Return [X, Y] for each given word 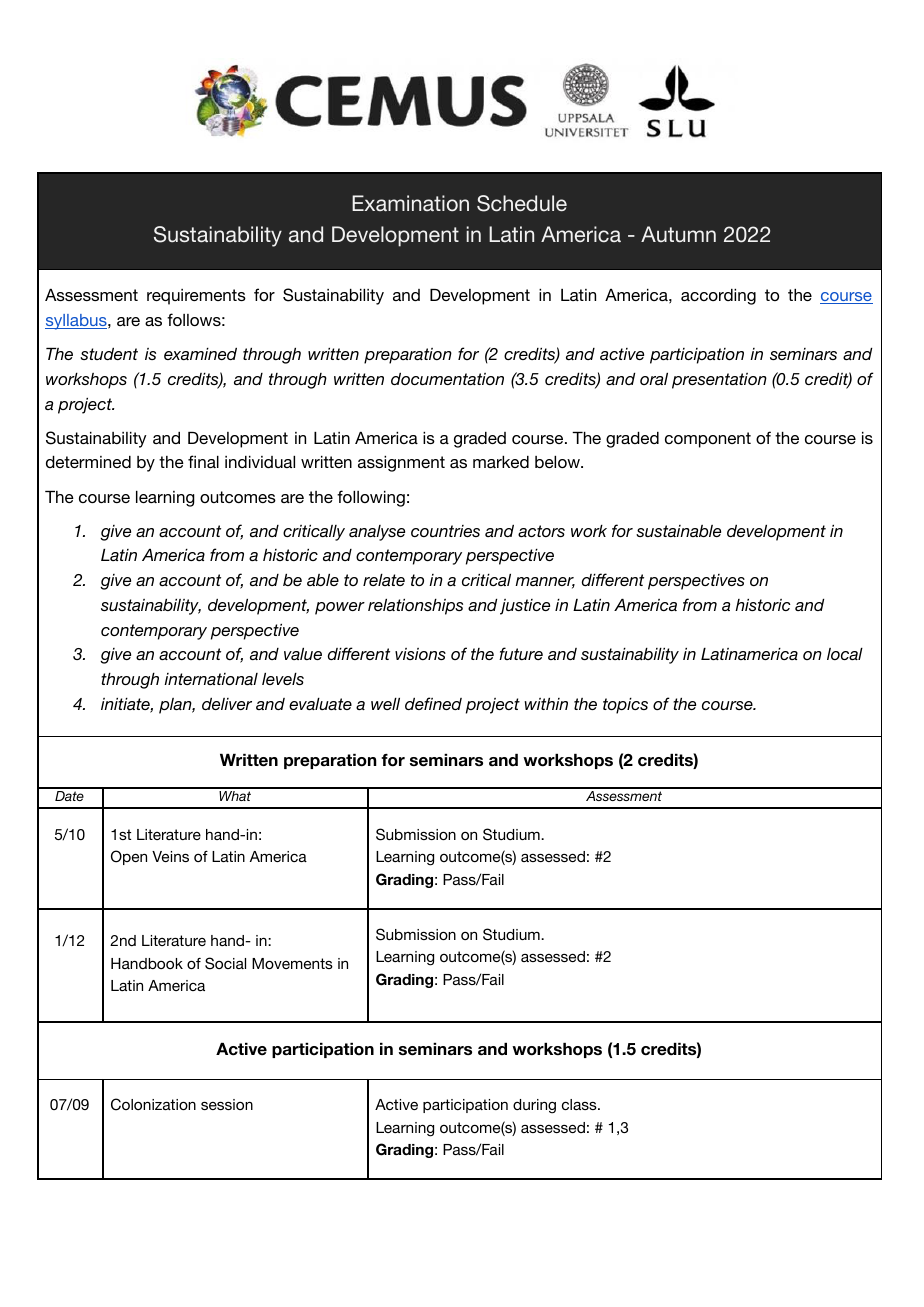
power [340, 608]
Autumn [678, 234]
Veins [170, 856]
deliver [227, 704]
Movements [292, 963]
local [845, 654]
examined [200, 354]
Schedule [522, 203]
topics [625, 706]
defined [433, 703]
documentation [447, 379]
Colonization [153, 1104]
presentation [719, 381]
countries [445, 531]
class [580, 1104]
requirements [196, 297]
